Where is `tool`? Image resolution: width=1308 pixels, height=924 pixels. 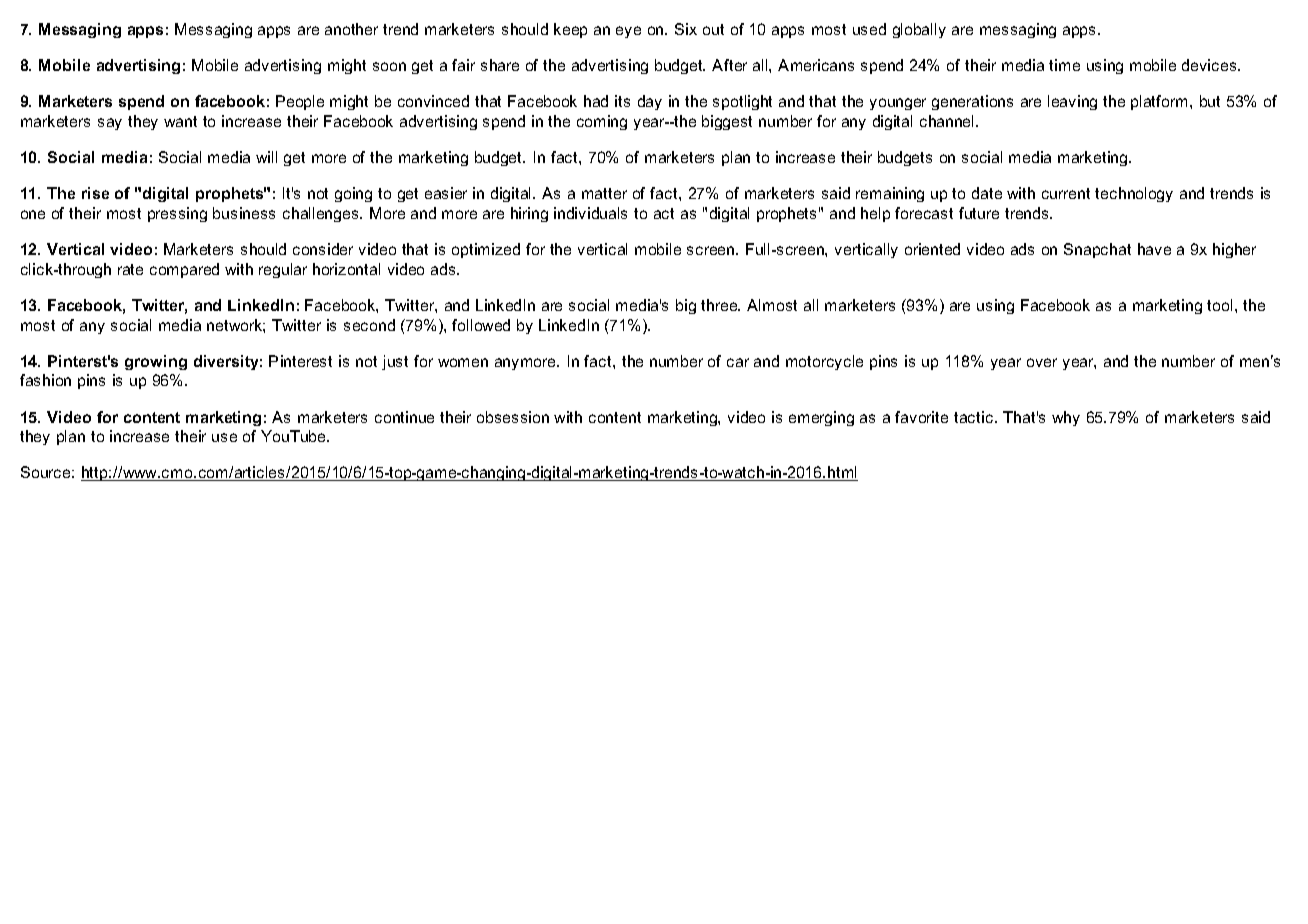 tool is located at coordinates (1219, 305).
